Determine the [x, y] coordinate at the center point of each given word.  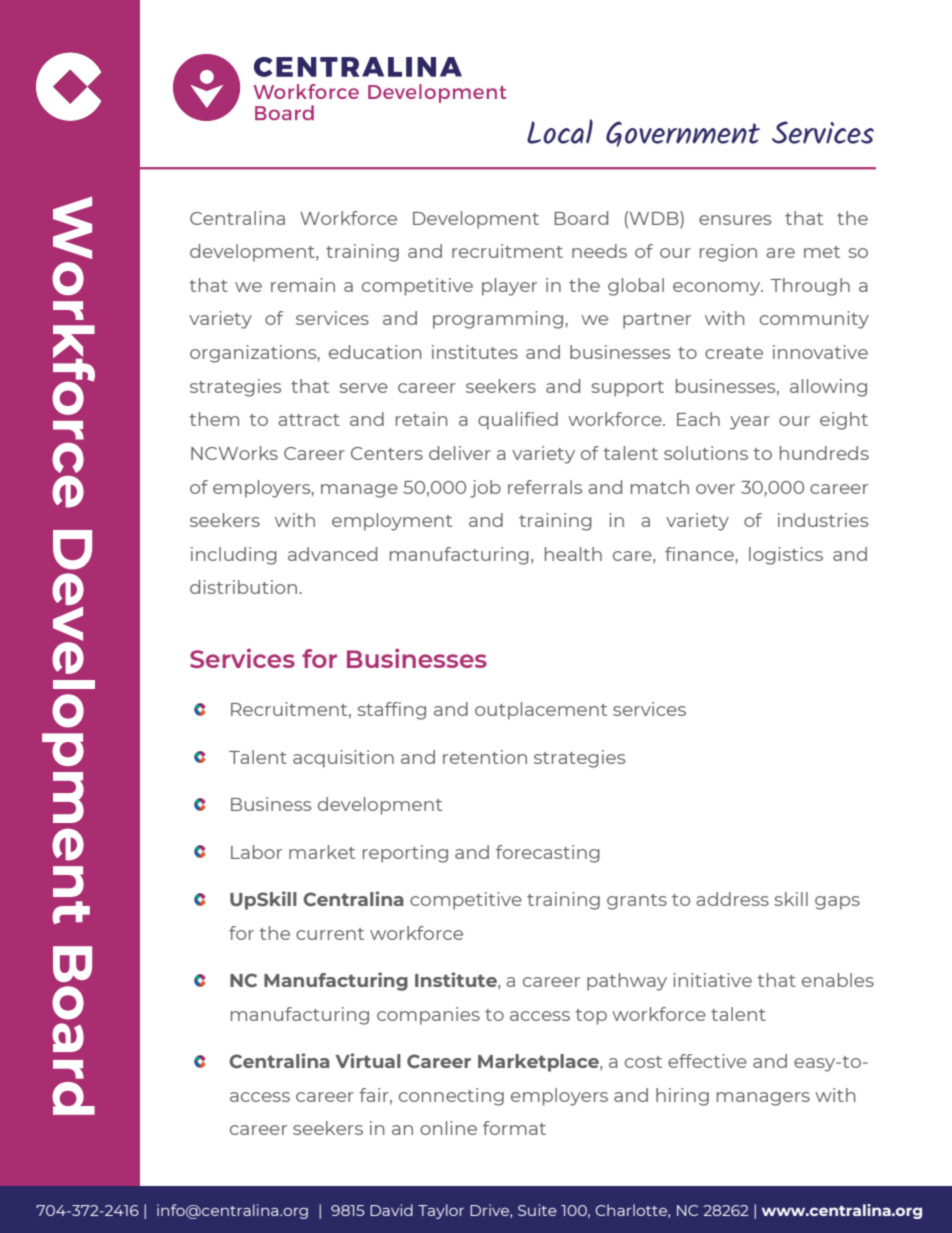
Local [560, 131]
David [391, 1210]
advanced [332, 554]
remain [303, 285]
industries [823, 520]
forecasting [548, 854]
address [732, 899]
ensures [735, 220]
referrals [545, 487]
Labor [256, 852]
